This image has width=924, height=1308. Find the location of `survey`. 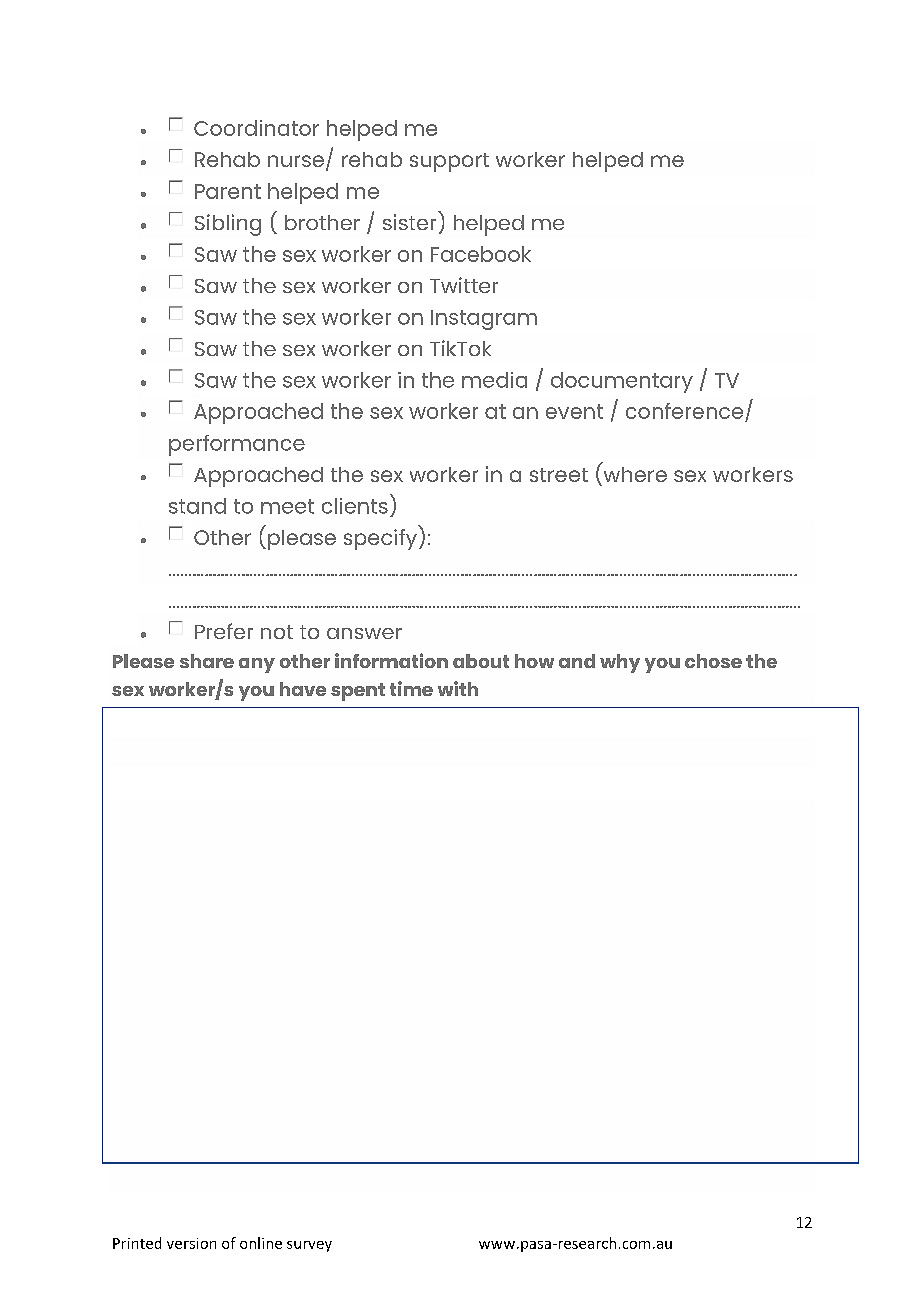

survey is located at coordinates (309, 1246).
